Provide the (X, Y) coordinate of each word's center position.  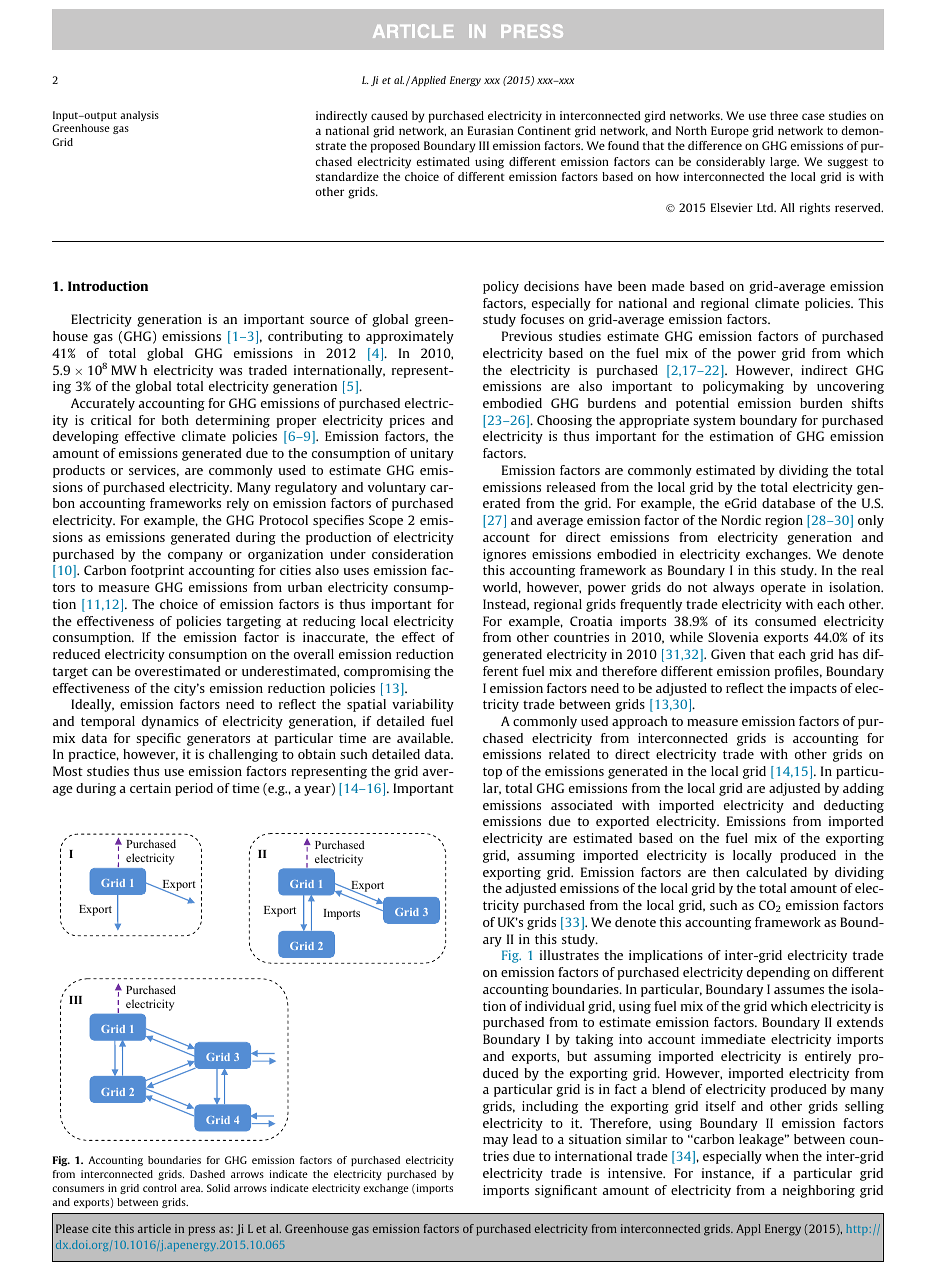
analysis (139, 116)
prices (407, 421)
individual (555, 1006)
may (495, 1142)
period (194, 789)
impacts (813, 689)
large (784, 163)
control (160, 1188)
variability (423, 705)
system (714, 422)
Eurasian (491, 130)
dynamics (170, 722)
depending (778, 973)
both (175, 420)
